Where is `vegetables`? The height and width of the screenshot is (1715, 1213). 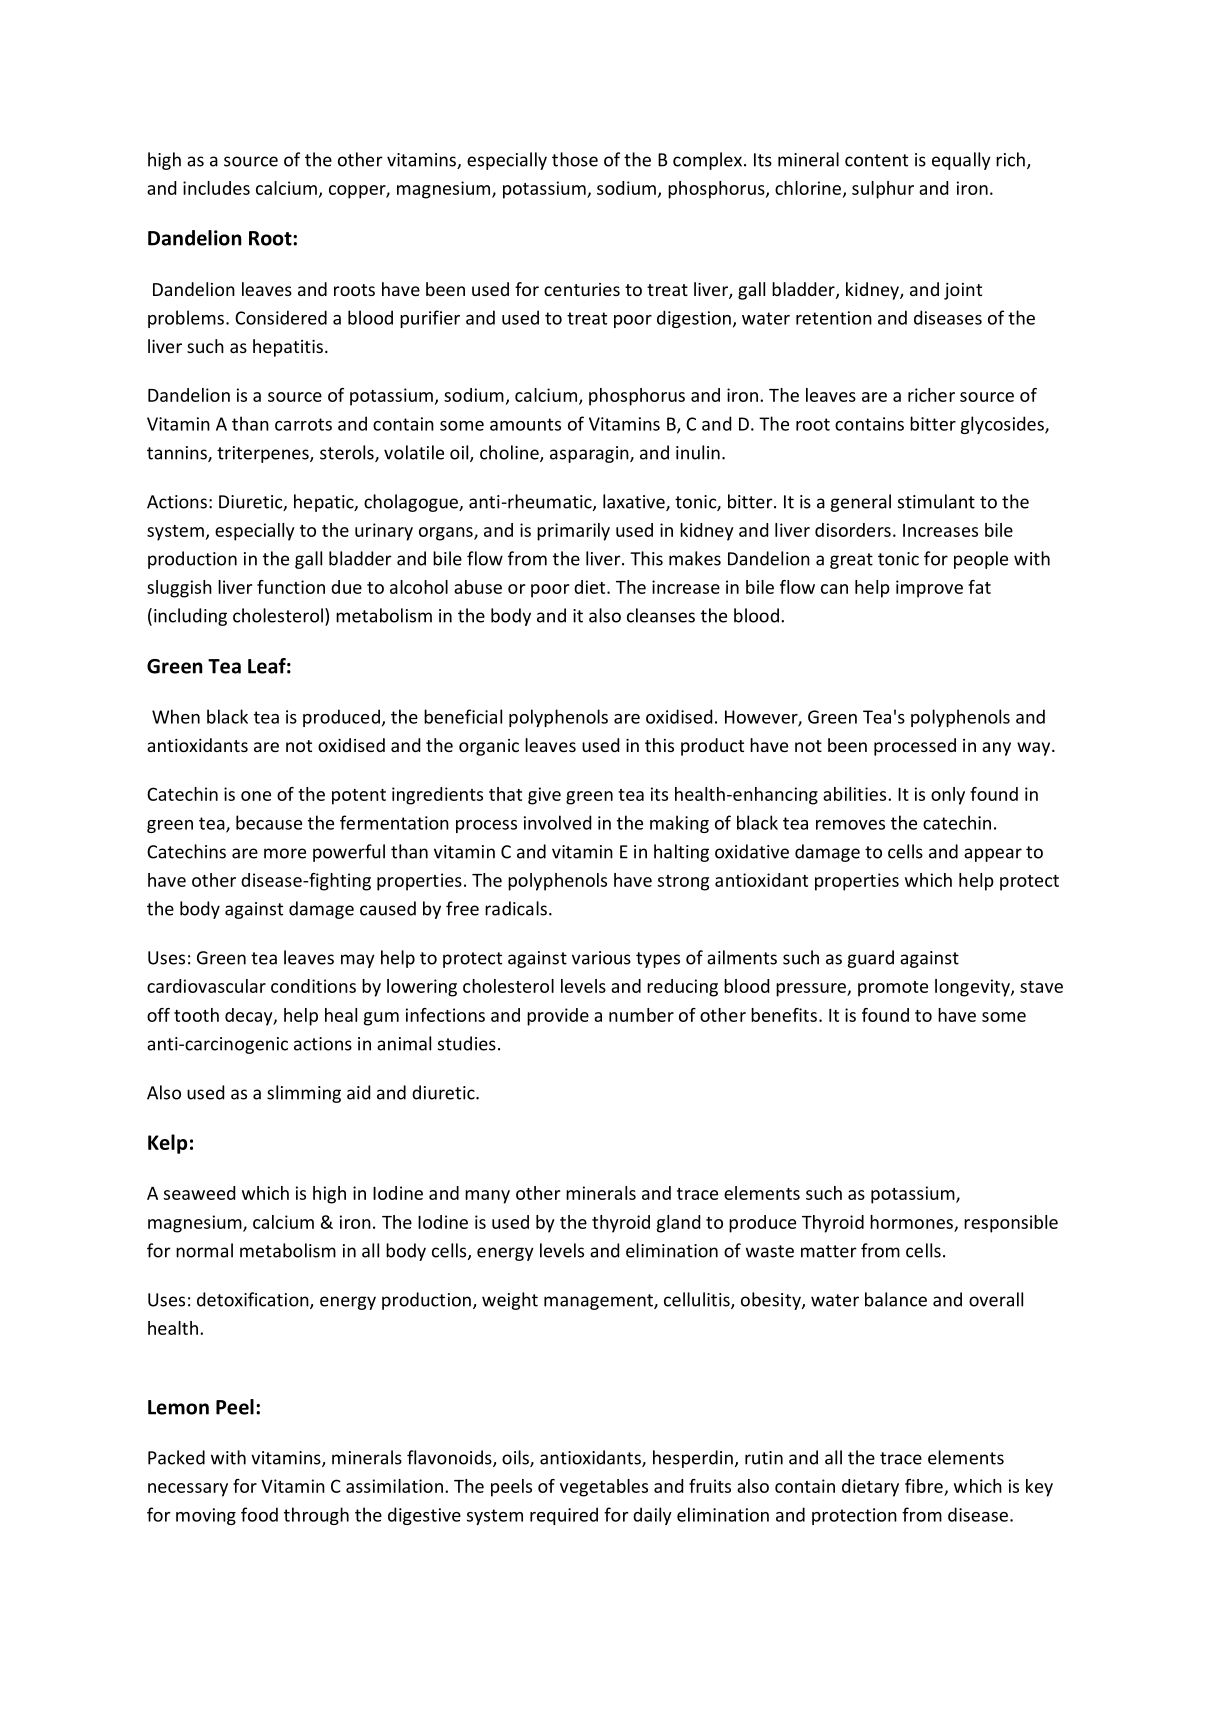
vegetables is located at coordinates (604, 1488).
